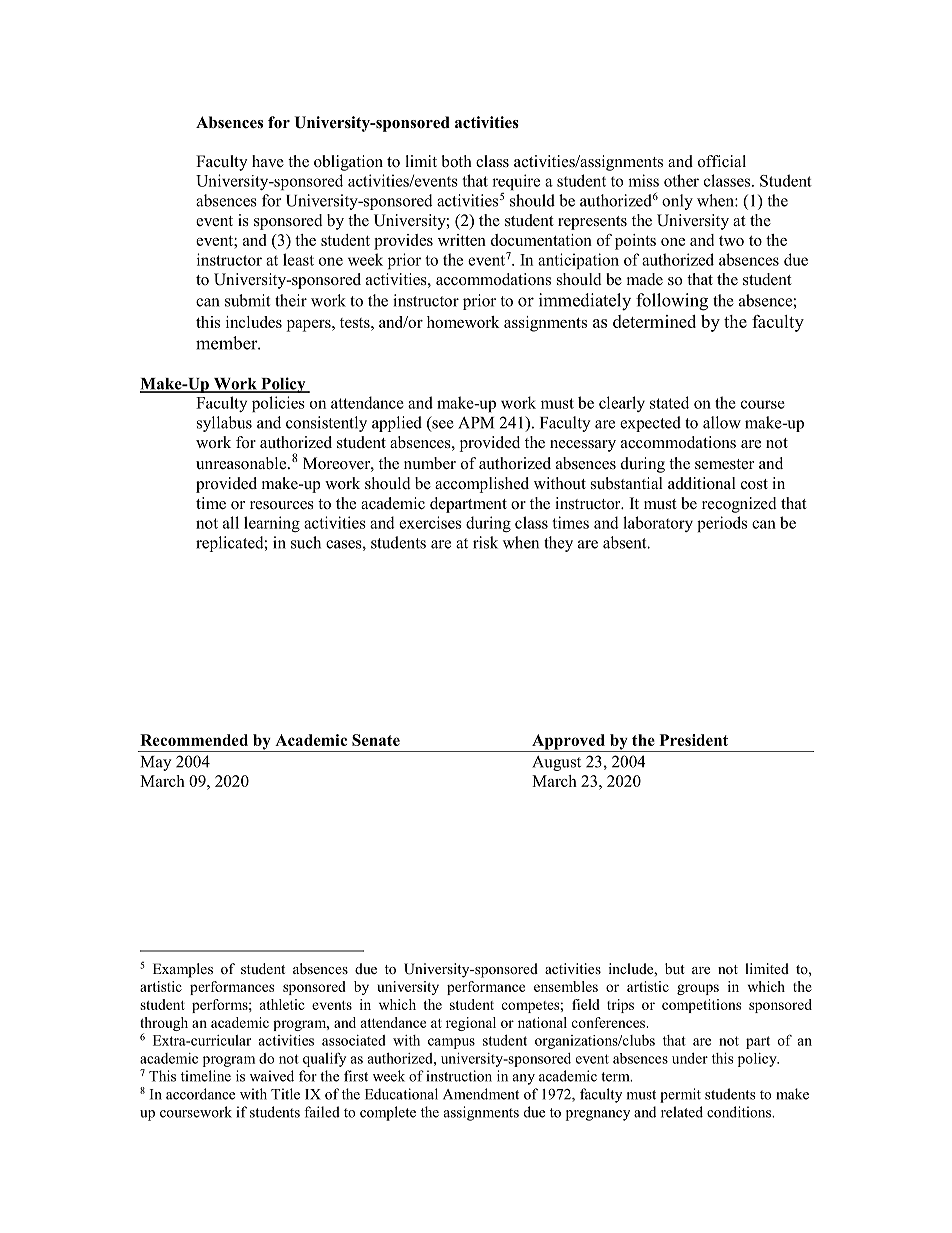 The height and width of the page is (1233, 952). Describe the element at coordinates (268, 161) in the page. I see `have` at that location.
